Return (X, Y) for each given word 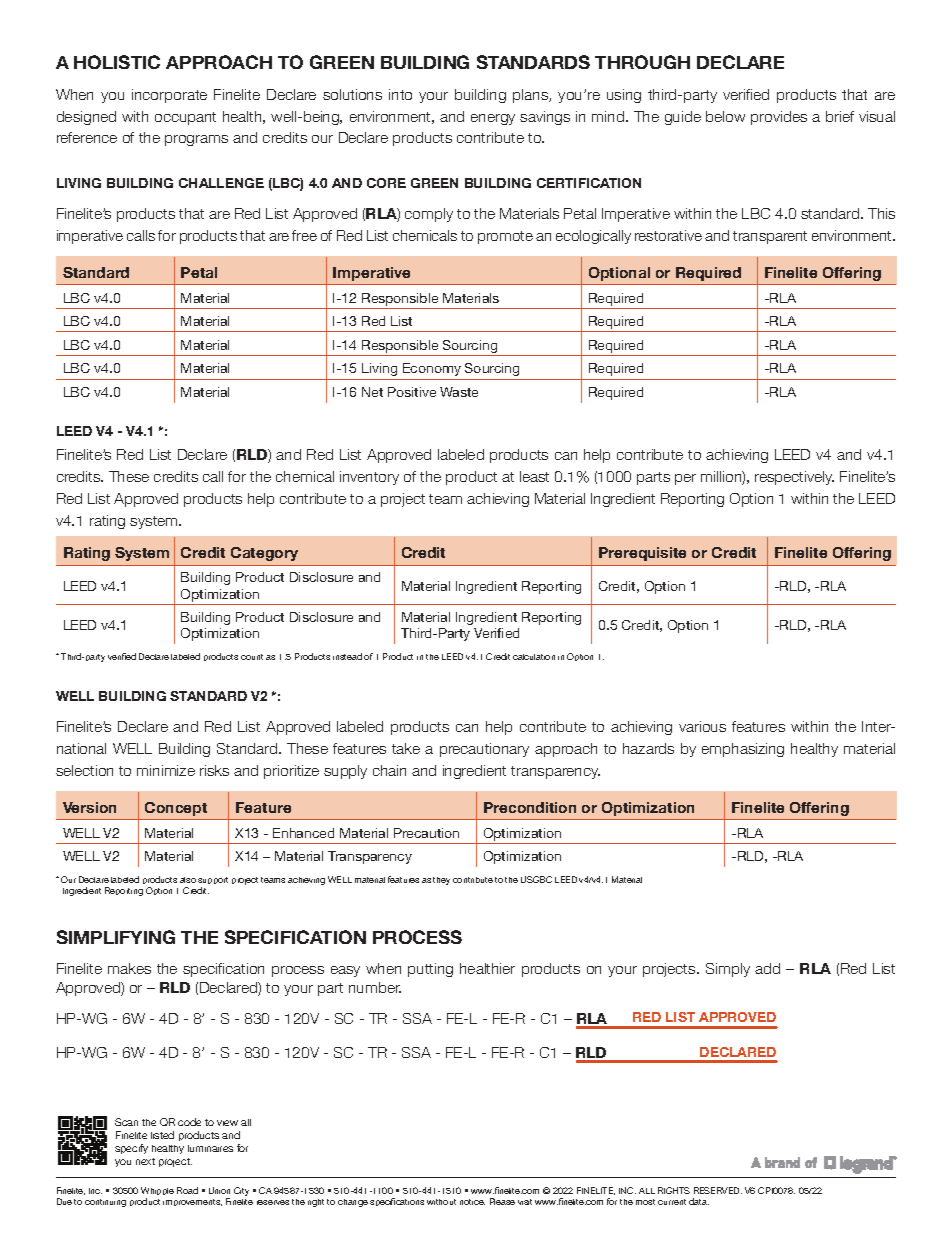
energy (493, 119)
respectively (794, 478)
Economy (432, 369)
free (304, 235)
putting (430, 970)
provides (779, 118)
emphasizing (743, 750)
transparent (770, 237)
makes (129, 968)
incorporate (169, 96)
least (534, 476)
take (406, 748)
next (145, 1161)
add (767, 968)
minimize (166, 770)
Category (264, 554)
